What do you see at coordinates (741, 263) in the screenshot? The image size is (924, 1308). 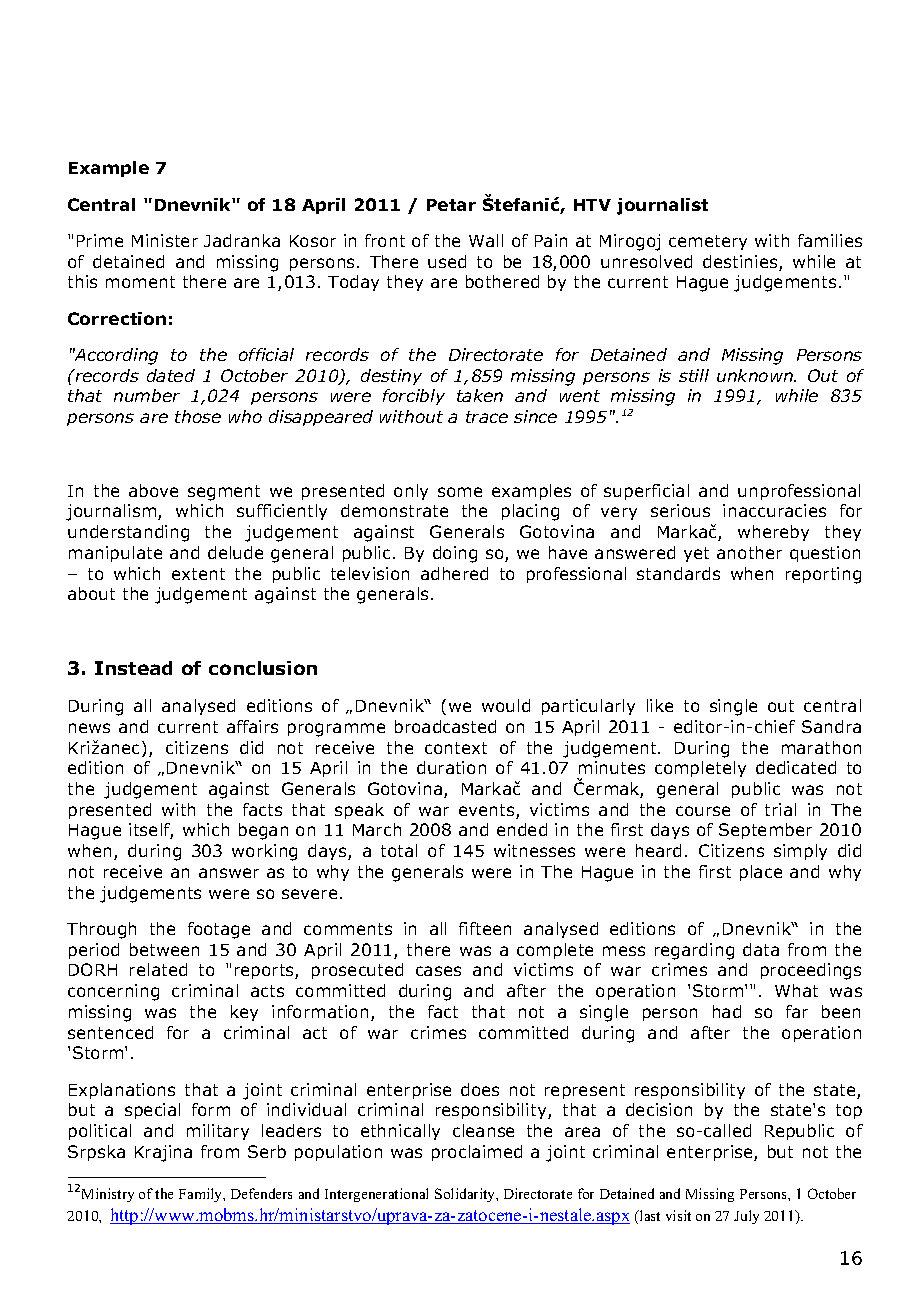 I see `destinies` at bounding box center [741, 263].
